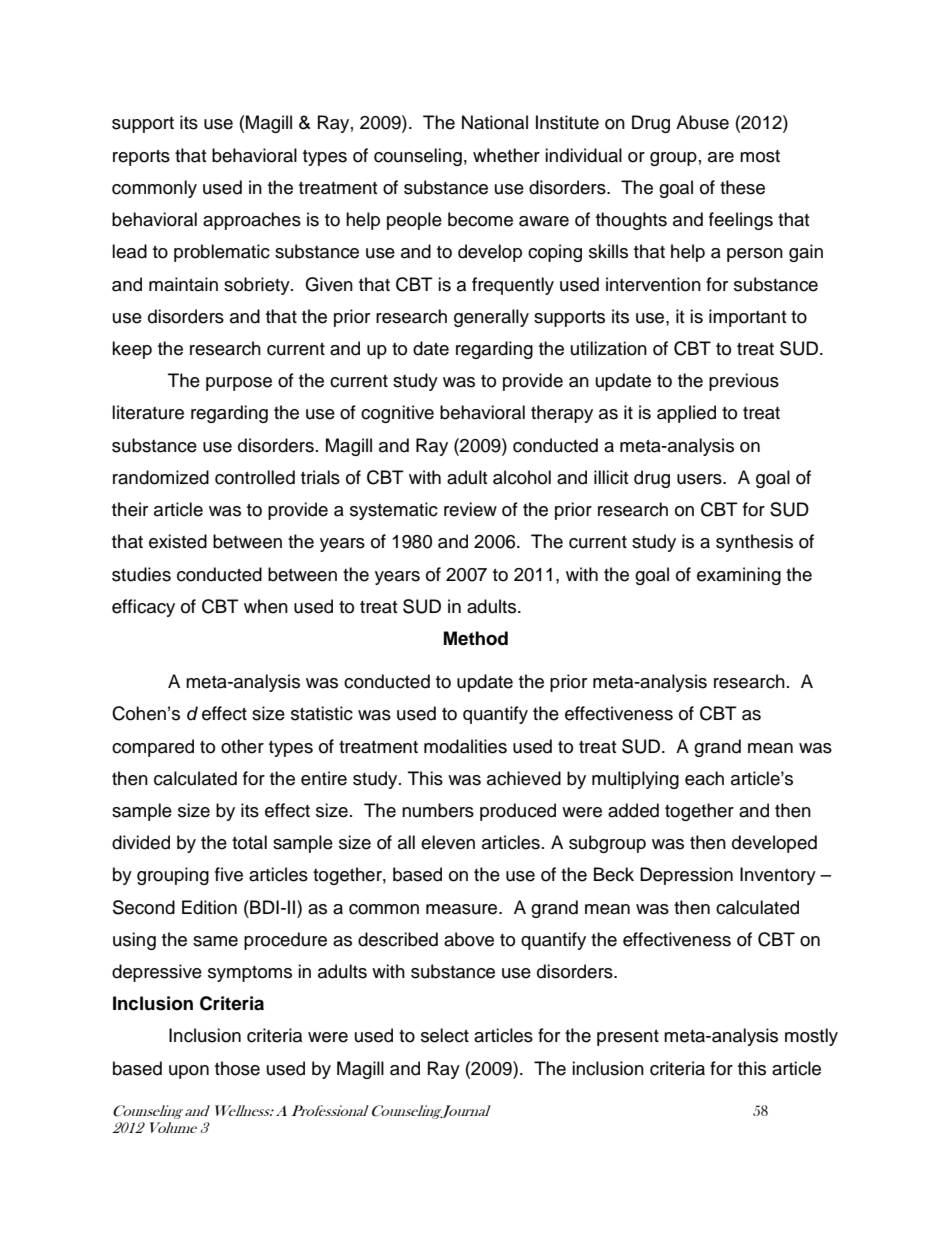 The width and height of the page is (952, 1233). What do you see at coordinates (465, 746) in the page?
I see `modalities` at bounding box center [465, 746].
